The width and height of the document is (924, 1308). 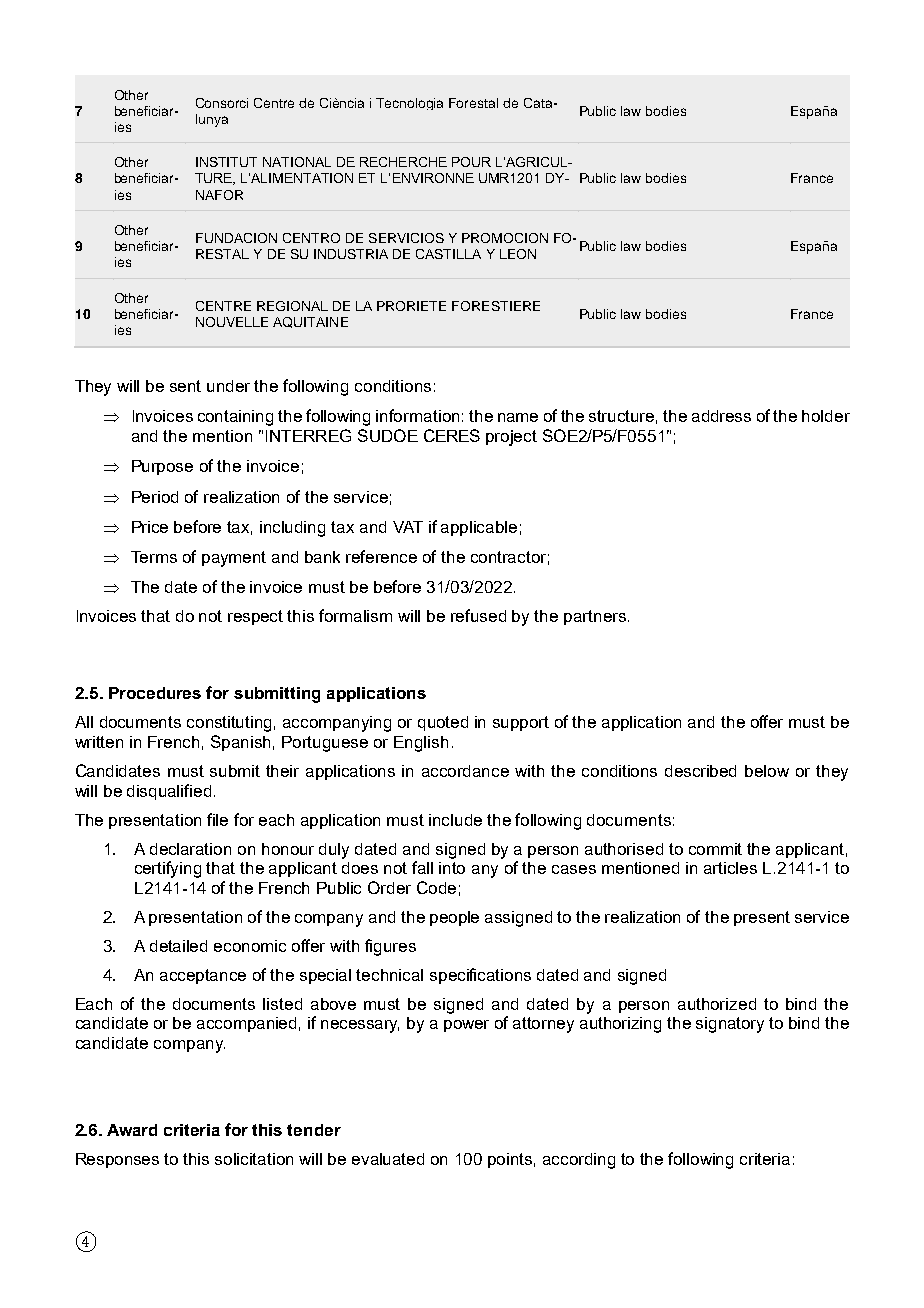 What do you see at coordinates (721, 416) in the document?
I see `address` at bounding box center [721, 416].
